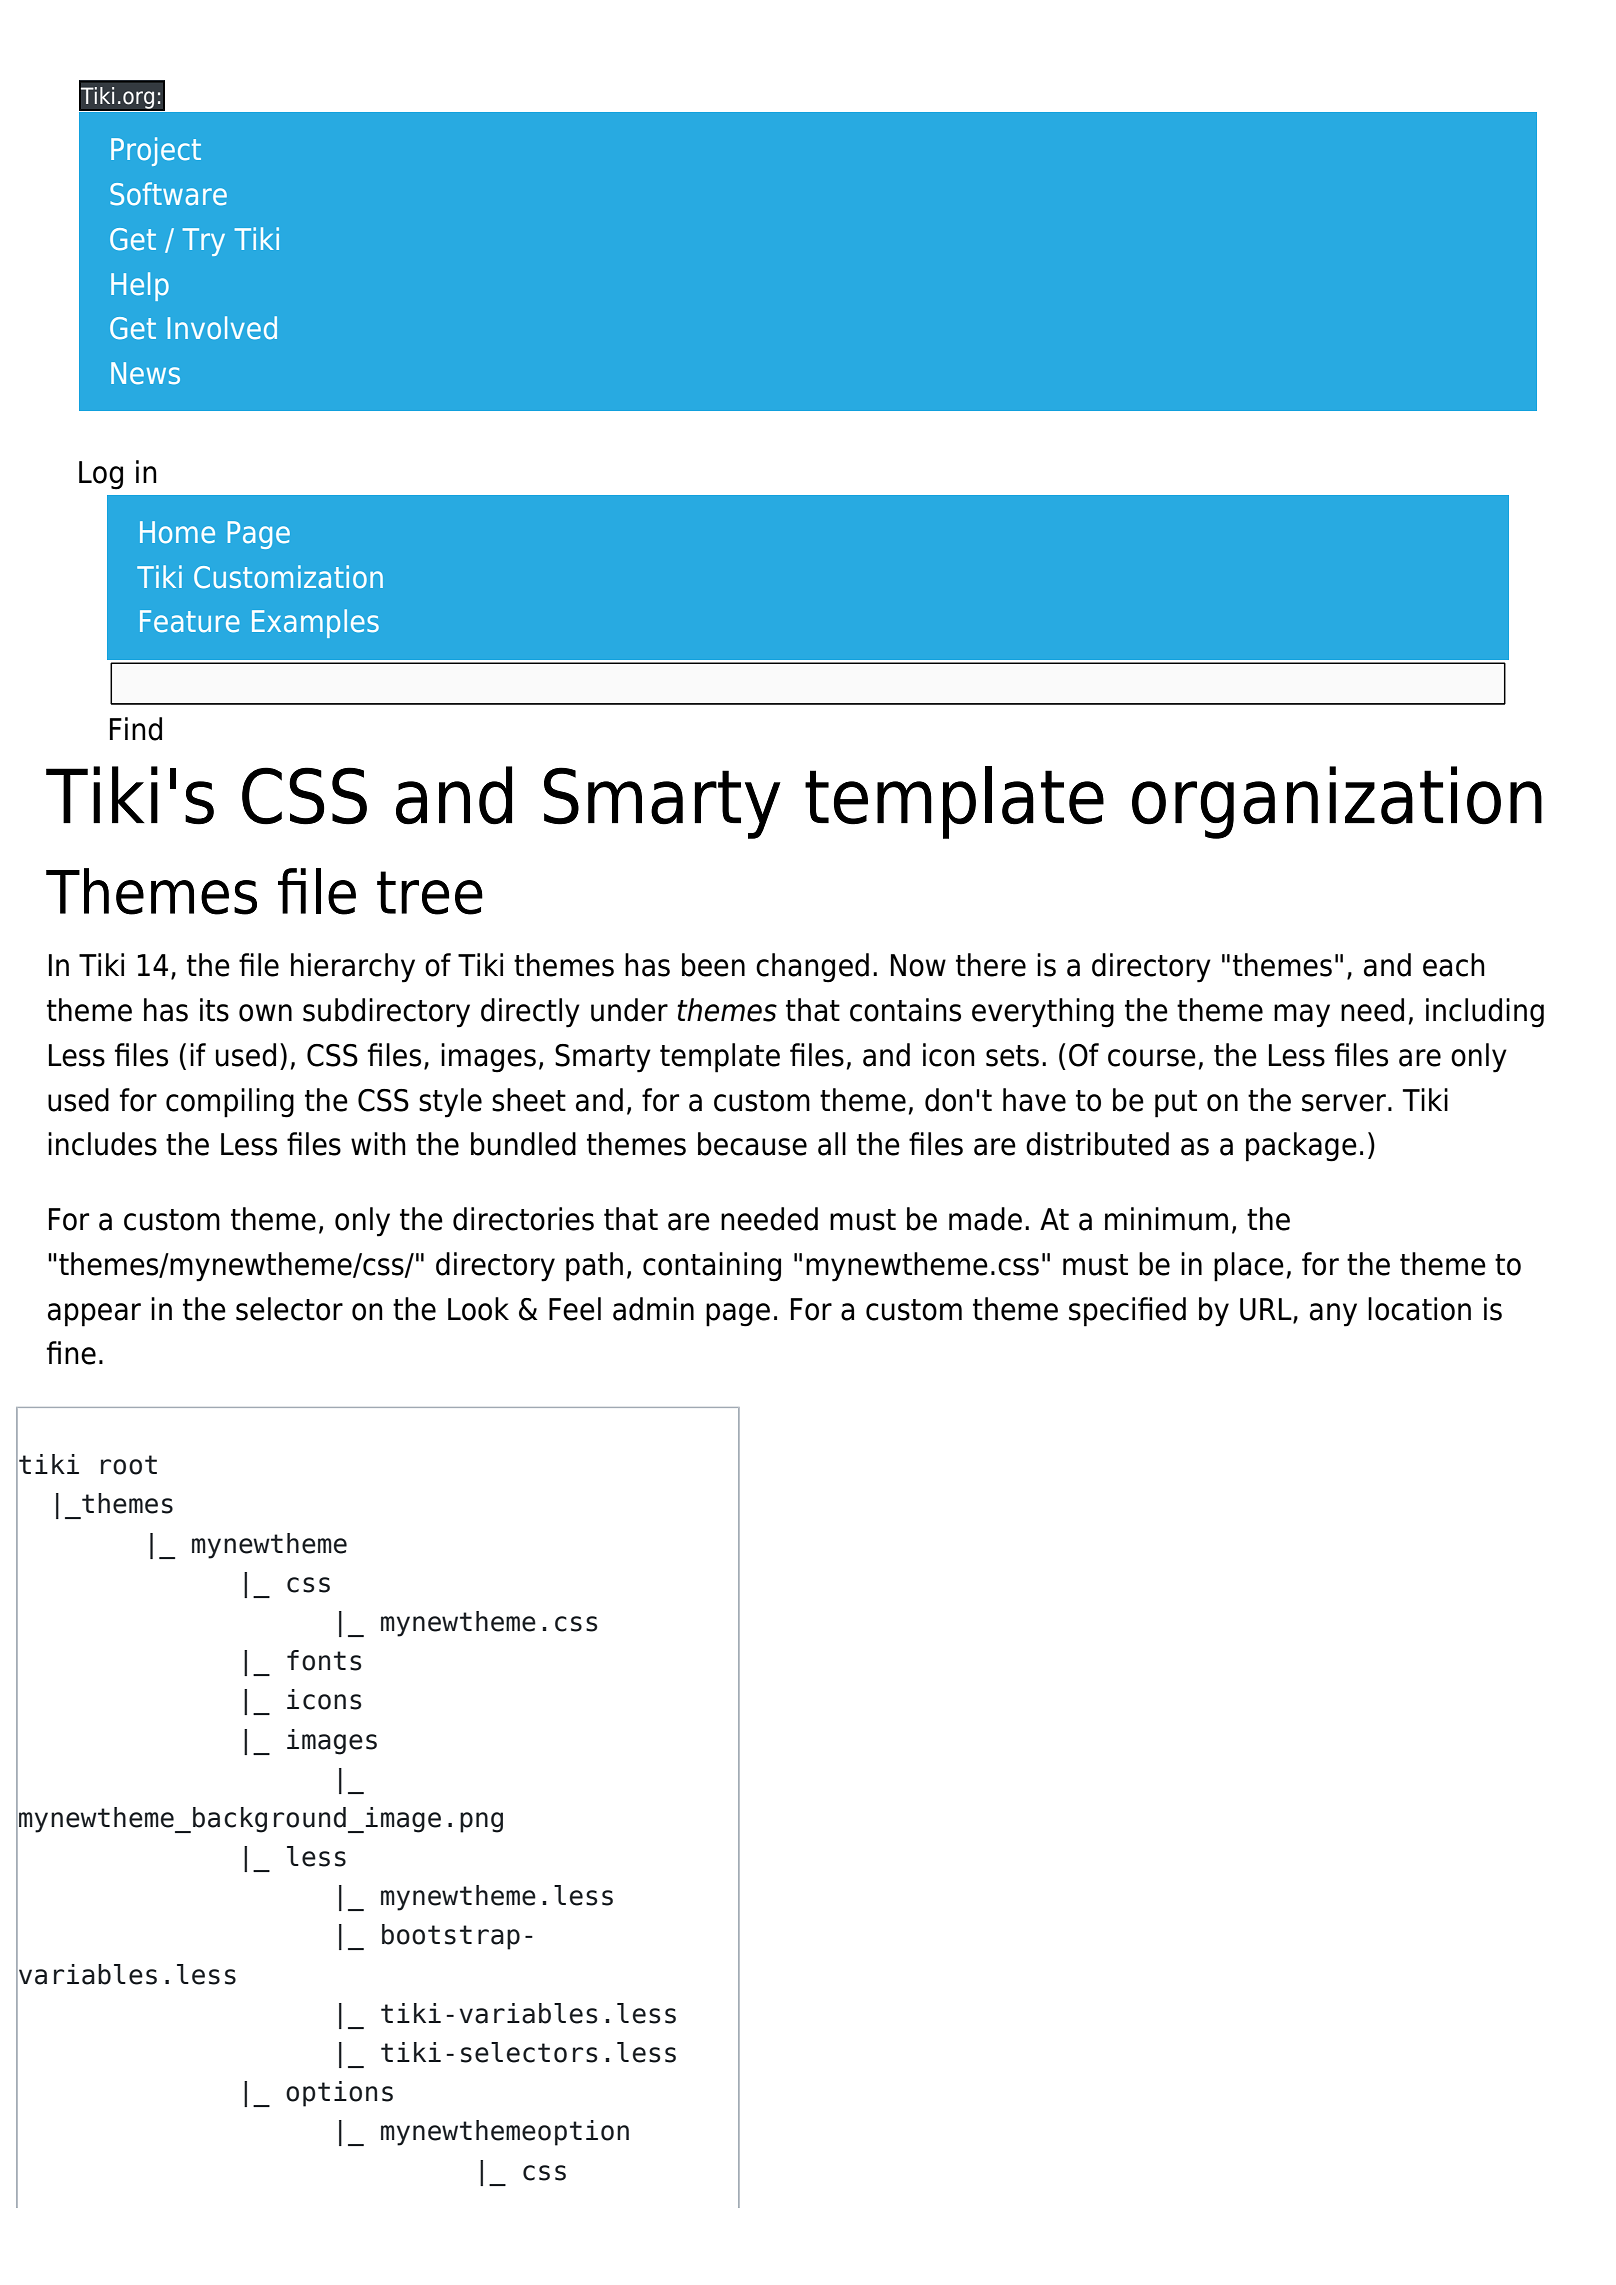 The height and width of the screenshot is (2285, 1616). I want to click on root, so click(129, 1465).
